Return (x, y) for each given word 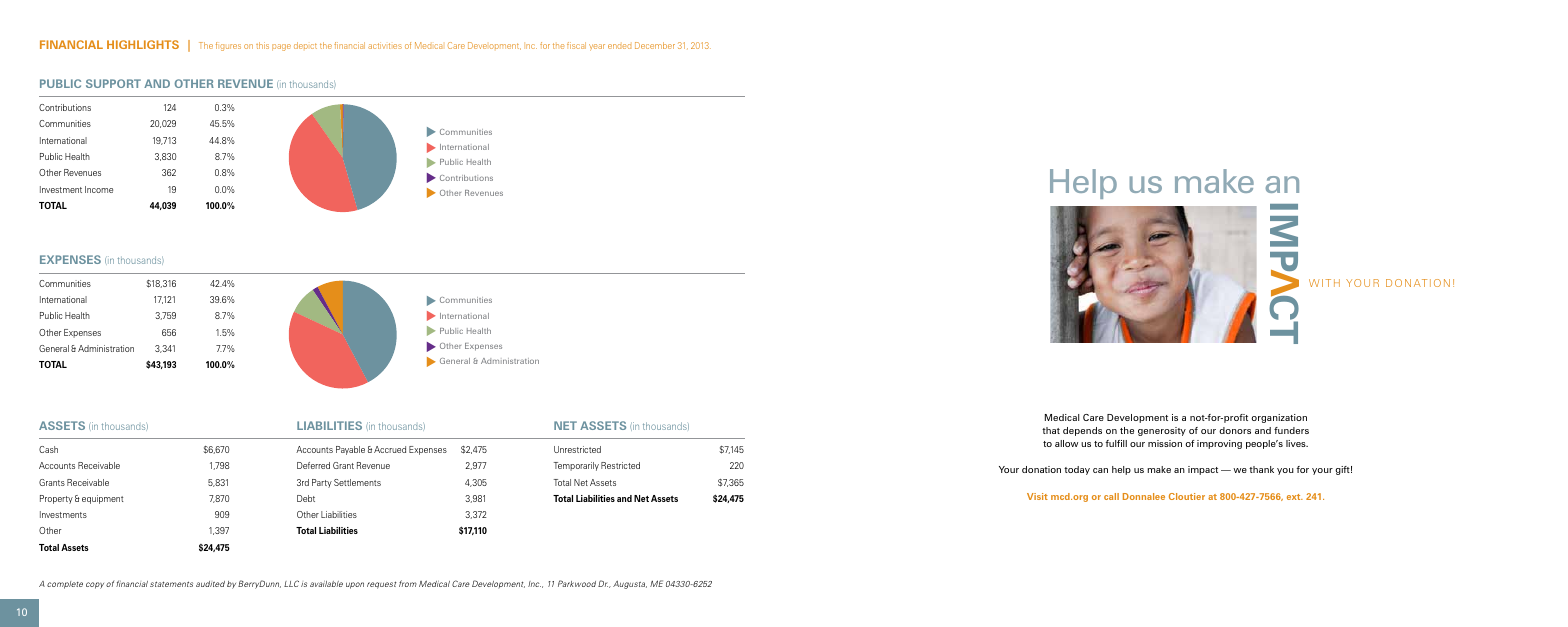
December (655, 45)
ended (619, 46)
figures (228, 46)
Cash (48, 449)
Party (322, 483)
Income (99, 189)
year (597, 47)
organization (1279, 418)
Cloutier (1187, 496)
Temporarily (576, 466)
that (1051, 430)
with (1324, 283)
